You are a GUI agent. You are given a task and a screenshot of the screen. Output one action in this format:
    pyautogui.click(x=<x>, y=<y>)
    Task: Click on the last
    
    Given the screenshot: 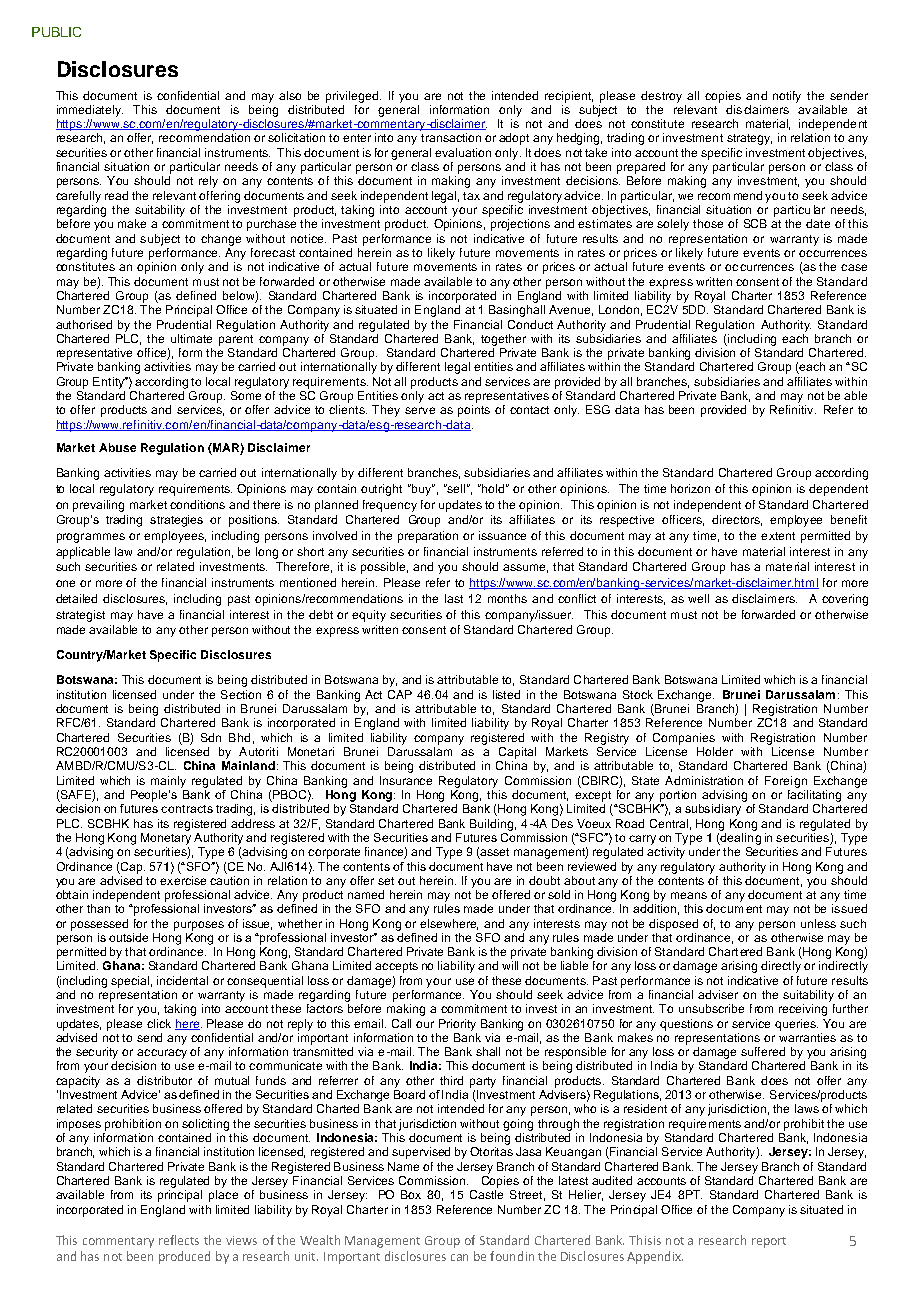 What is the action you would take?
    pyautogui.click(x=454, y=598)
